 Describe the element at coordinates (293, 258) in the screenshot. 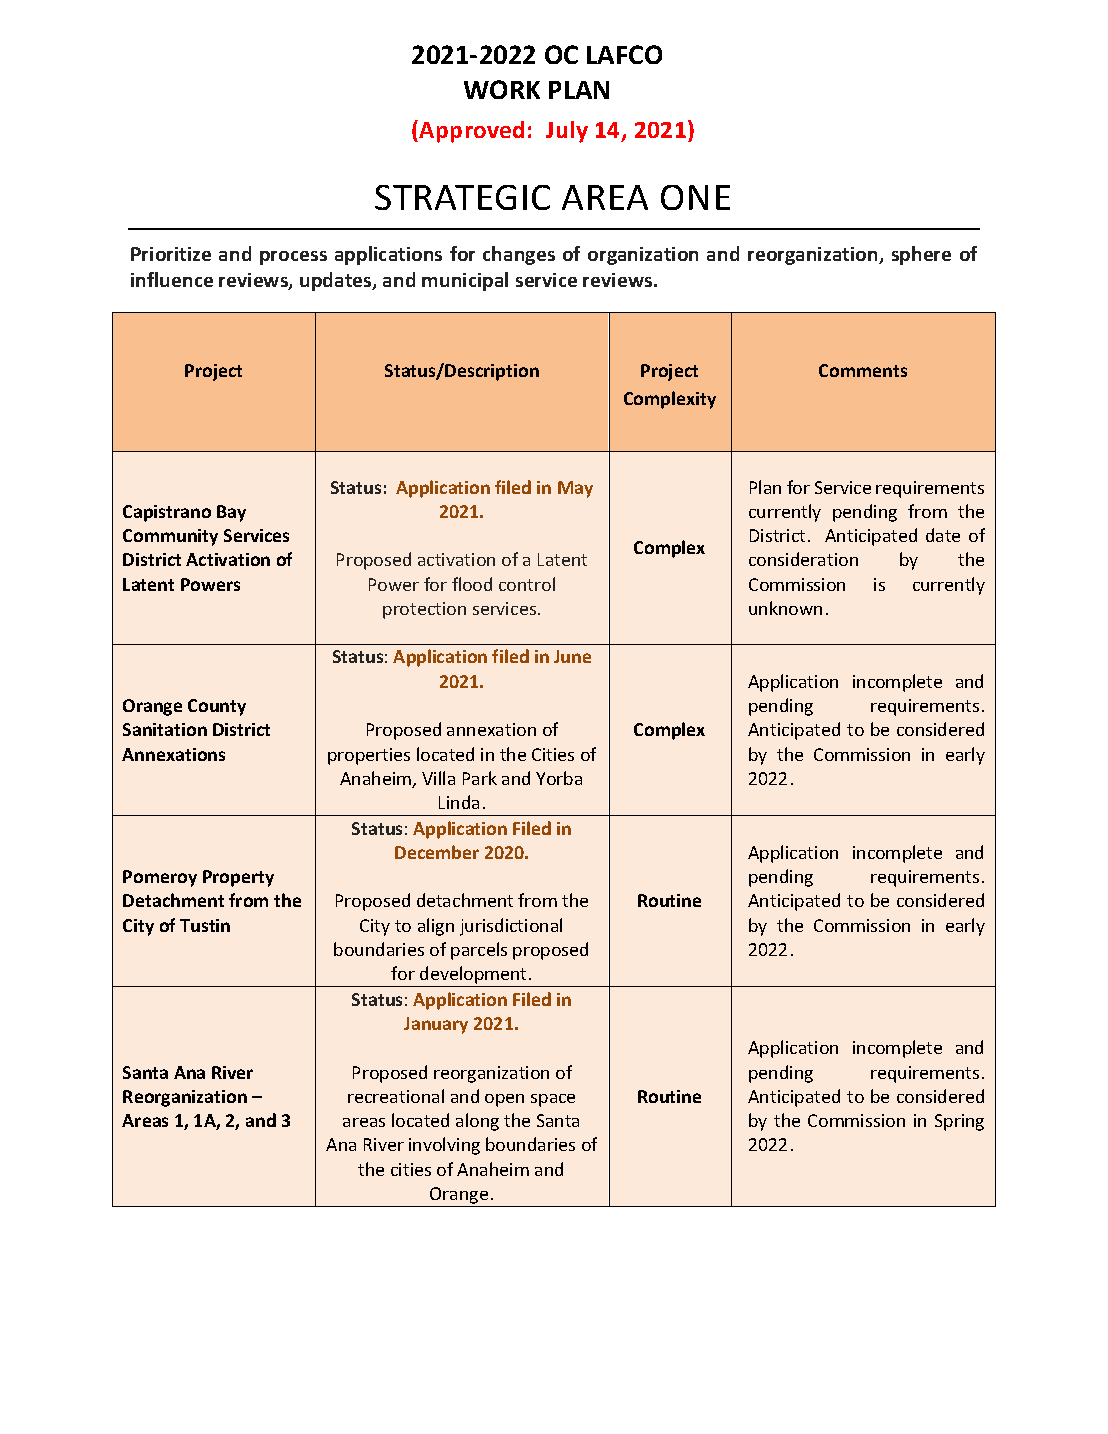

I see `process` at that location.
